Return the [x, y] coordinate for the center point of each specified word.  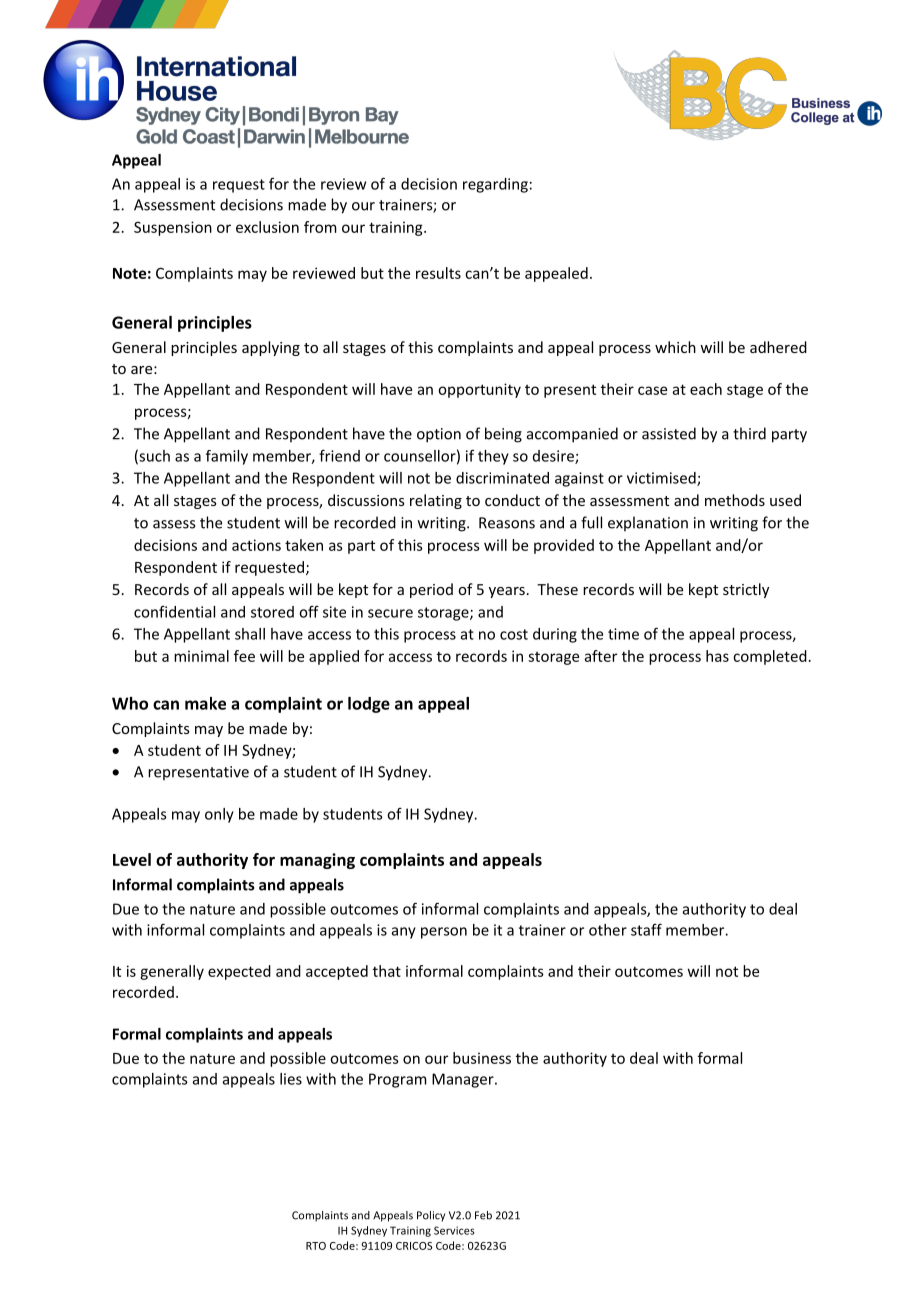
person [444, 933]
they [493, 457]
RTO [316, 1246]
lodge [369, 705]
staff [646, 929]
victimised [662, 479]
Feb [483, 1215]
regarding [495, 185]
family [227, 457]
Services [454, 1230]
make [205, 703]
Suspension [173, 228]
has [717, 656]
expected [239, 972]
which [675, 347]
